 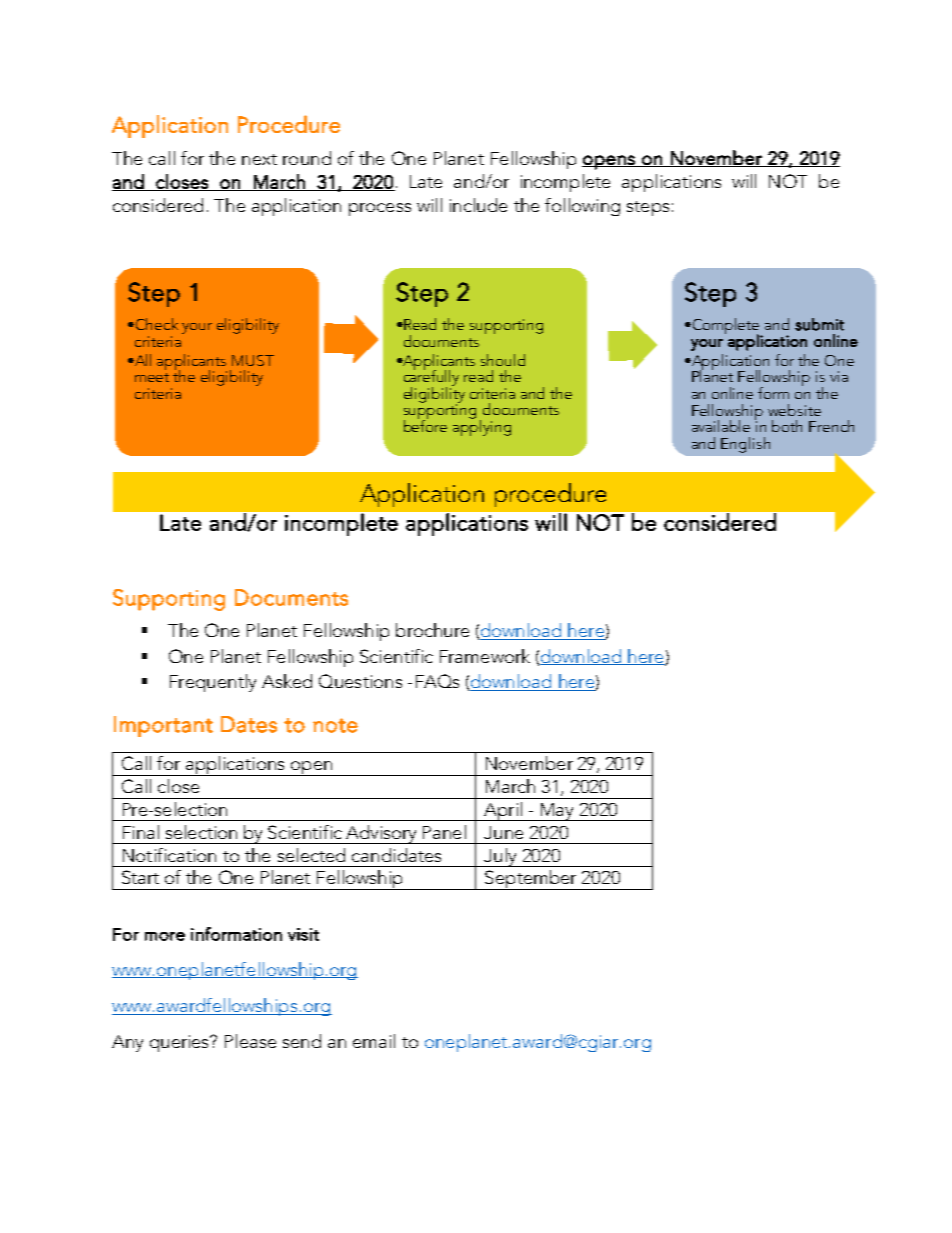 What do you see at coordinates (259, 159) in the screenshot?
I see `next` at bounding box center [259, 159].
